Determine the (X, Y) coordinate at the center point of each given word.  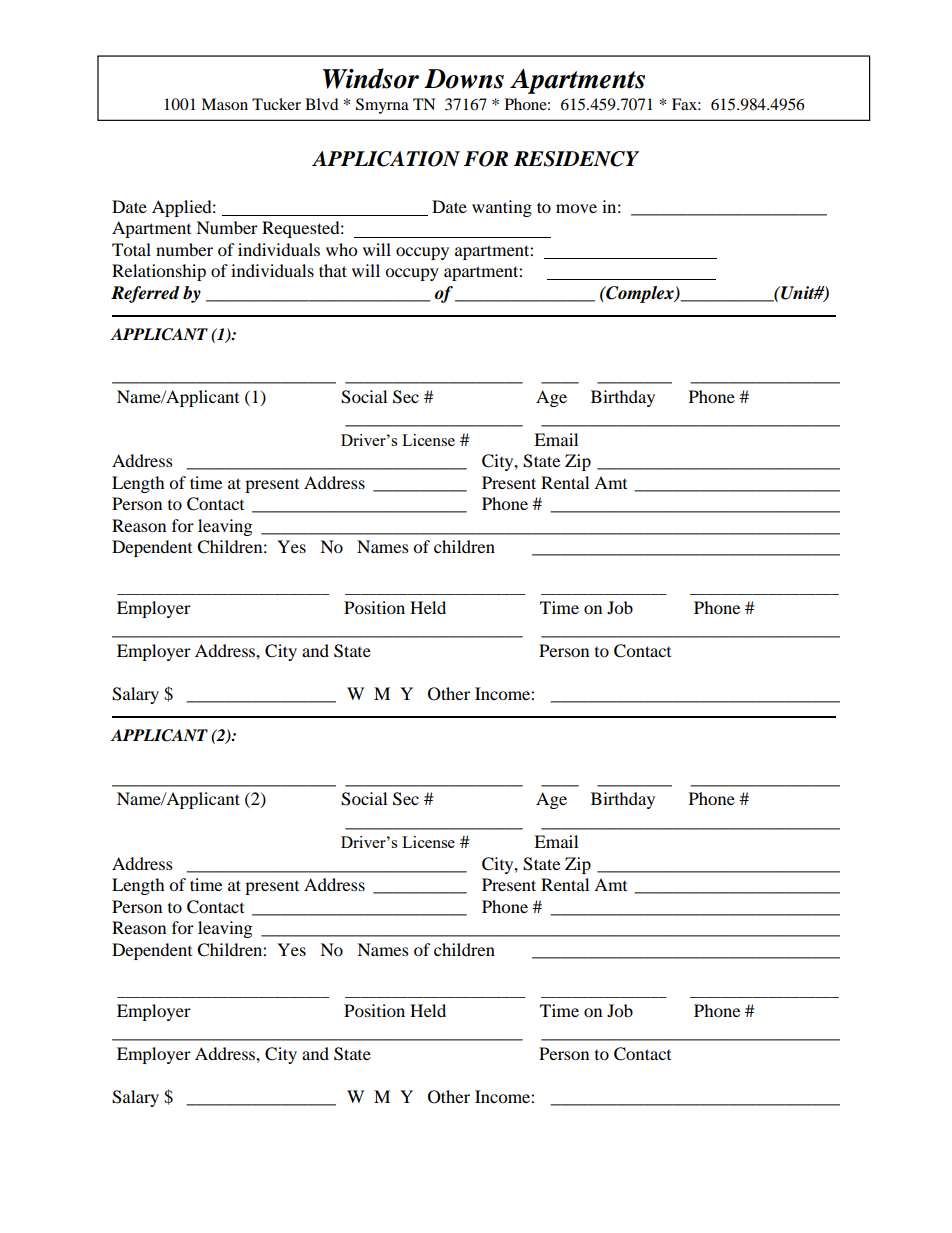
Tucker (276, 104)
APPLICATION (386, 159)
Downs (464, 79)
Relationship (159, 272)
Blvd (322, 104)
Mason (224, 104)
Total (131, 249)
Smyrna (382, 106)
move (576, 208)
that (333, 270)
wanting (502, 208)
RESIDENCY (576, 159)
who (341, 249)
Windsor (370, 78)
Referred (145, 294)
